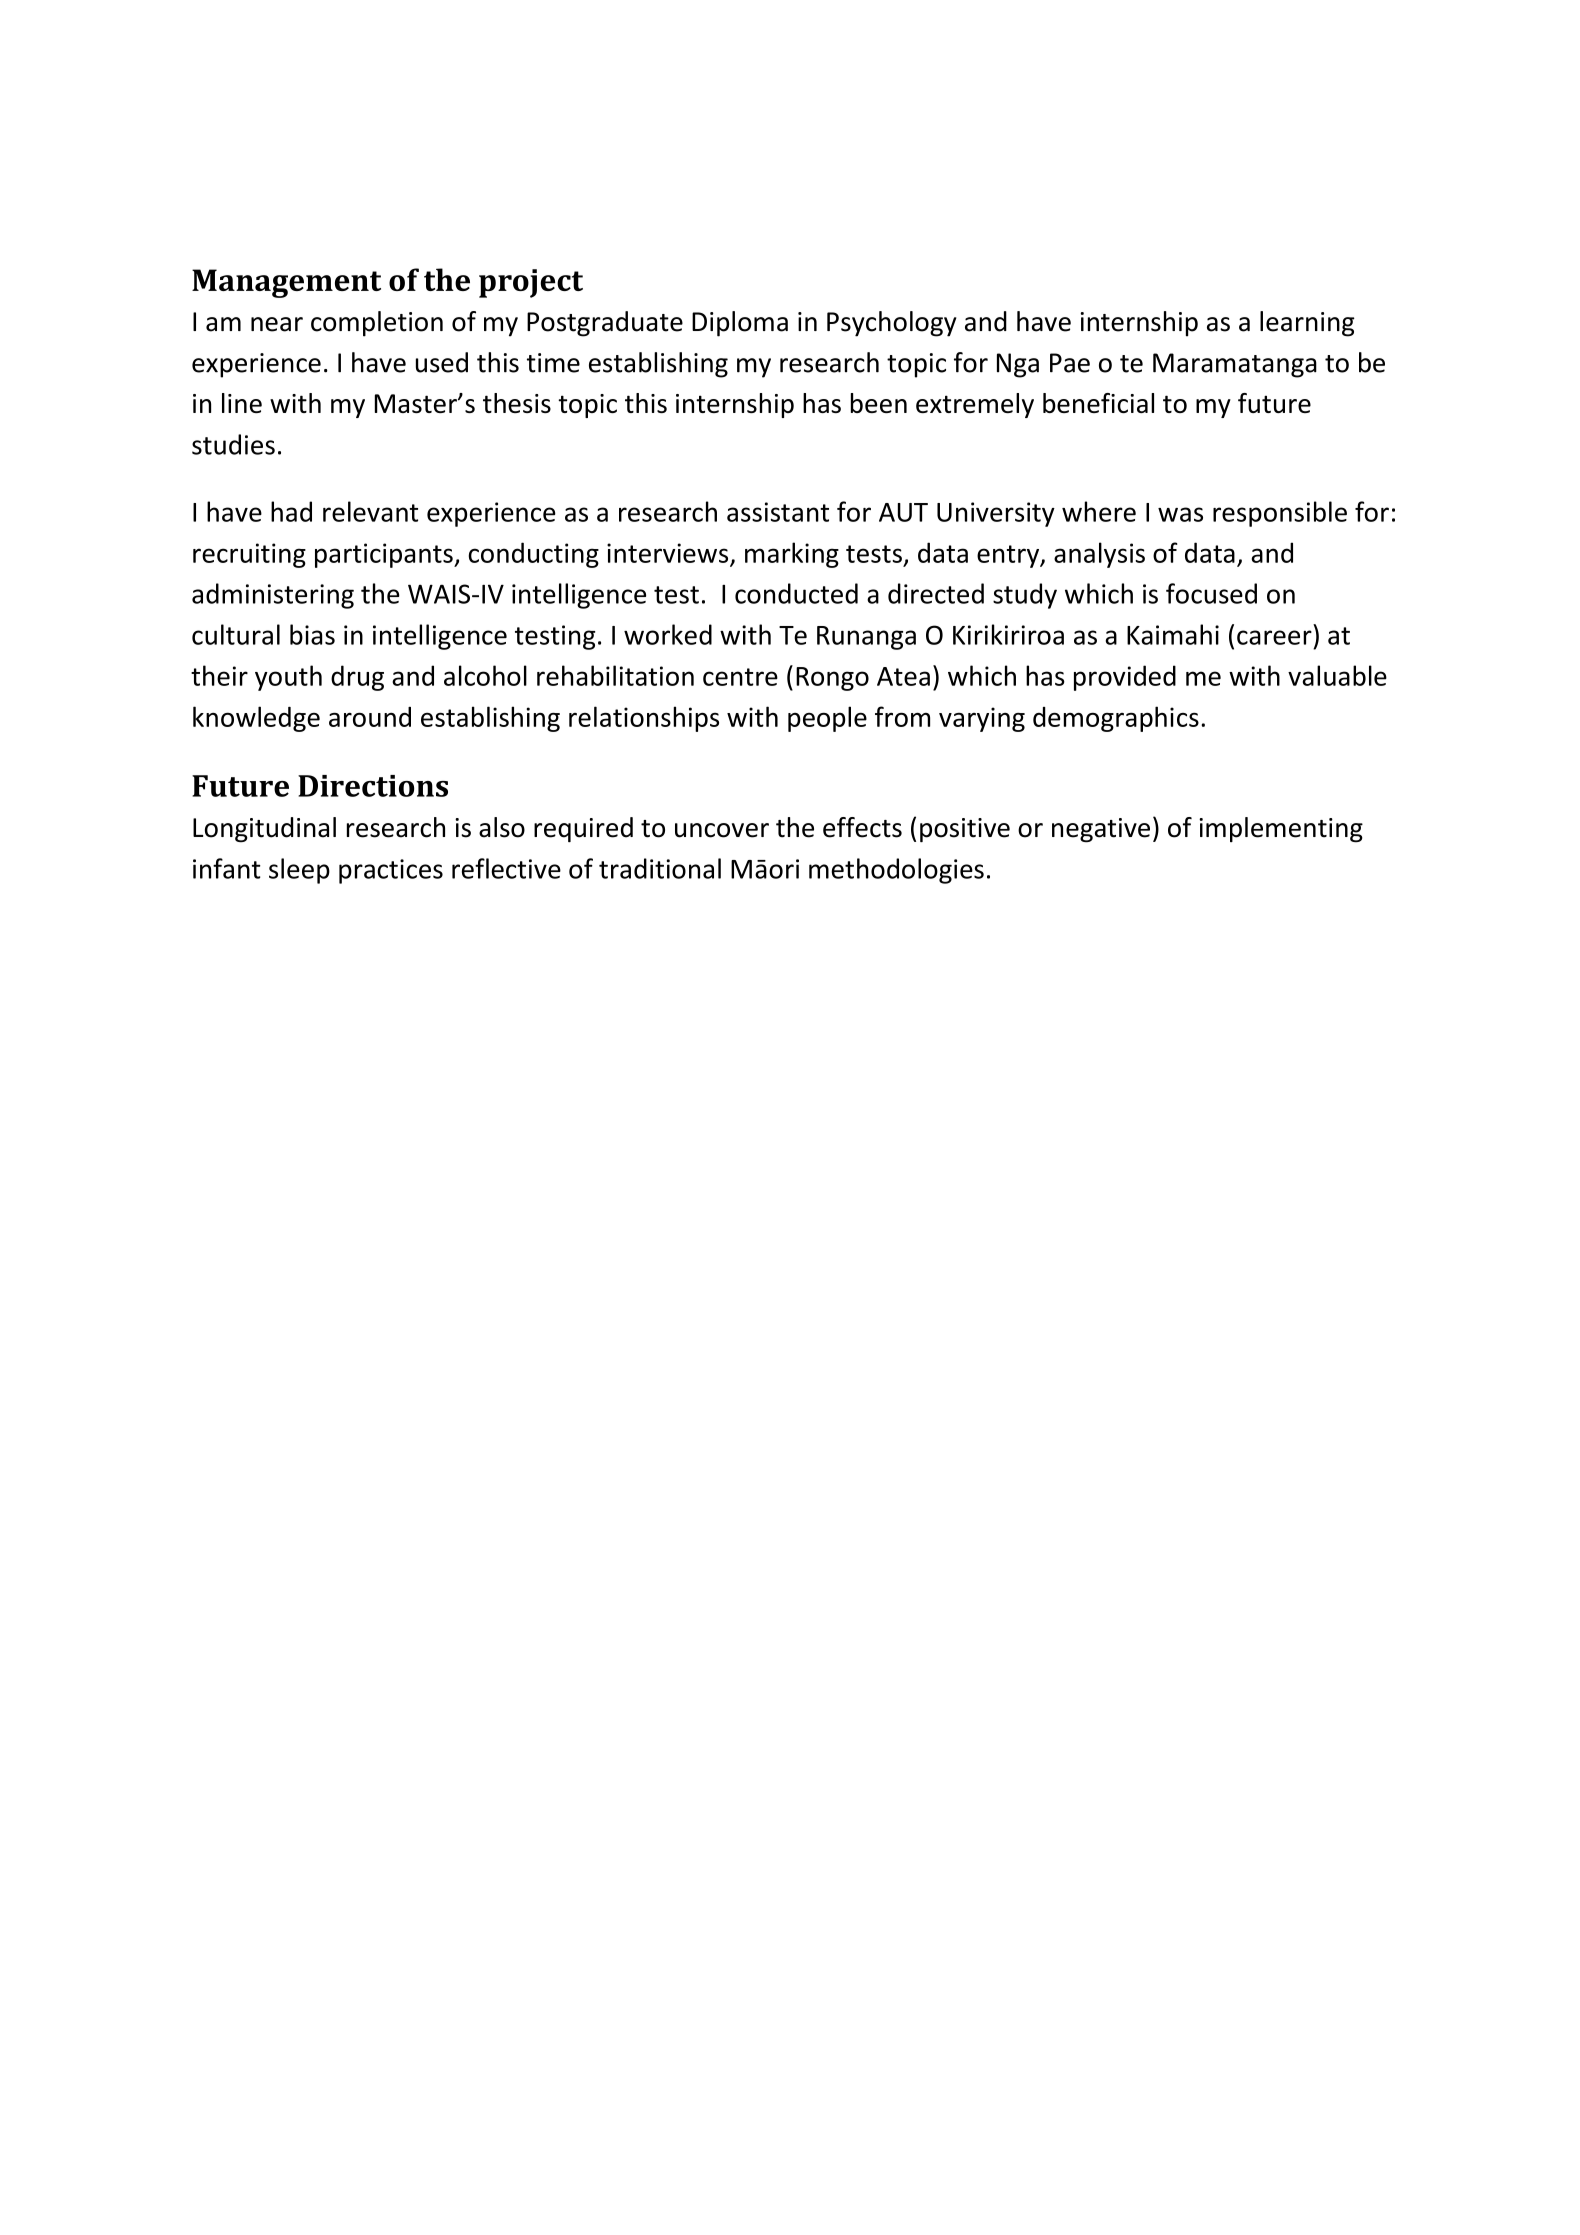  What do you see at coordinates (796, 593) in the screenshot?
I see `conducted` at bounding box center [796, 593].
